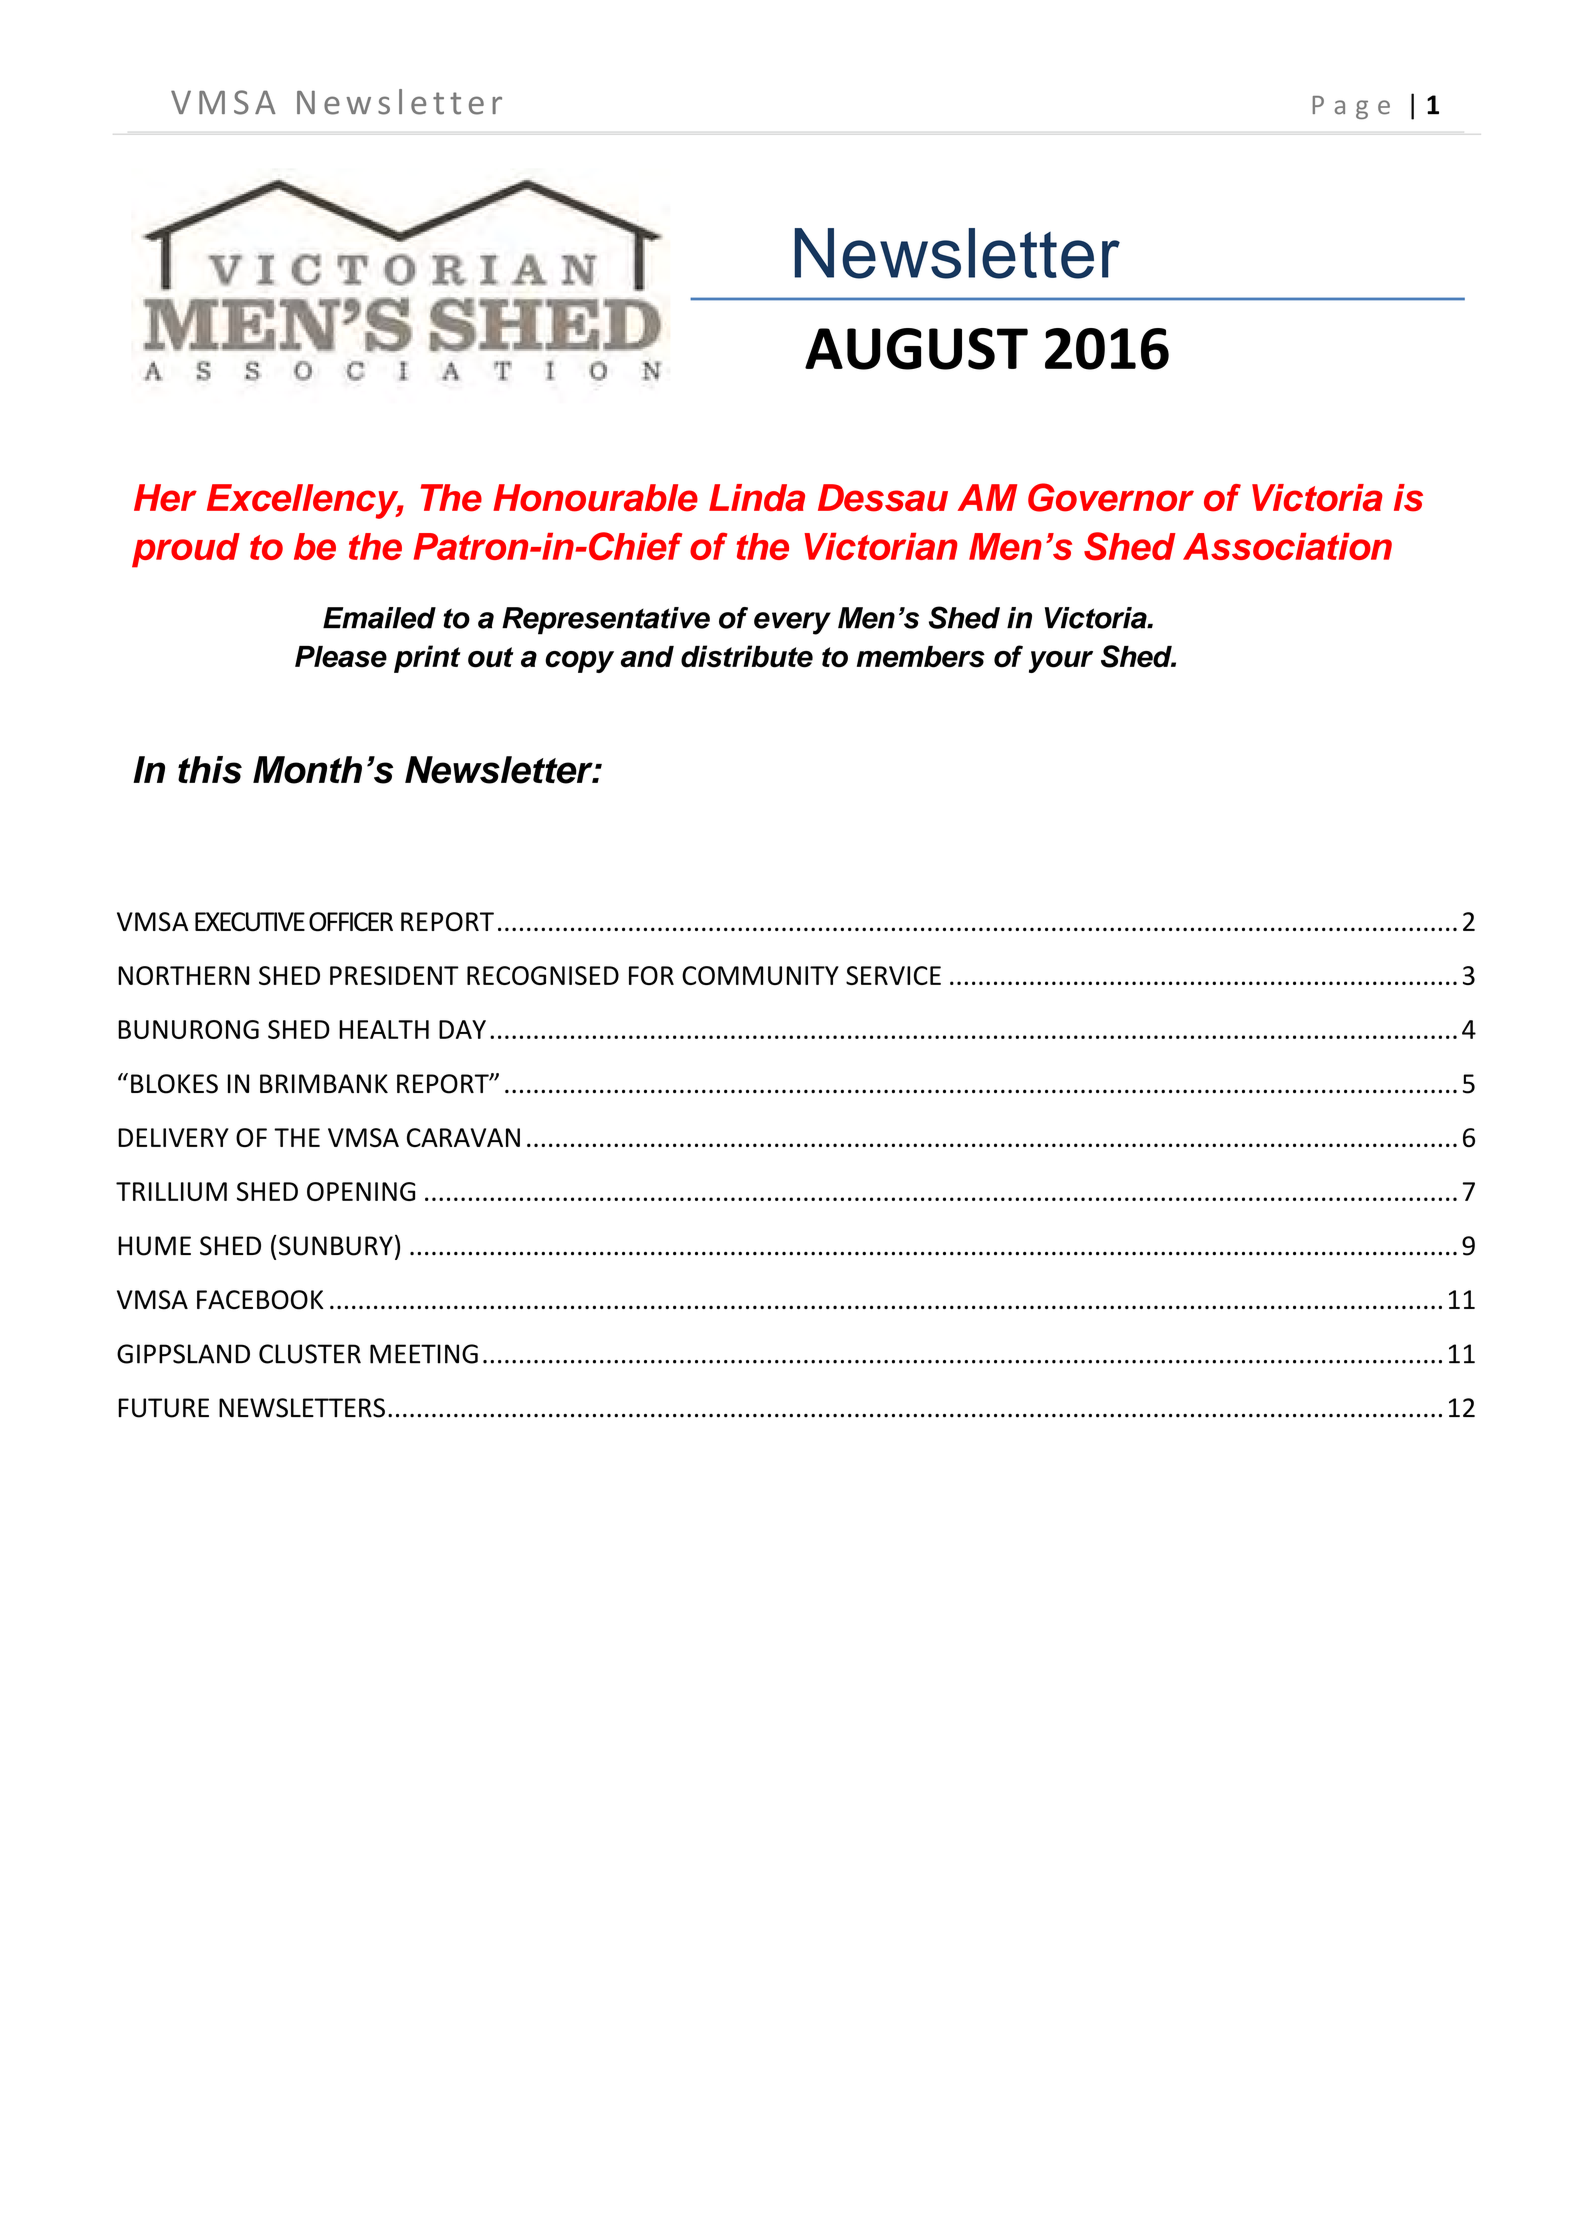 The image size is (1575, 2225). I want to click on Association, so click(1287, 546).
